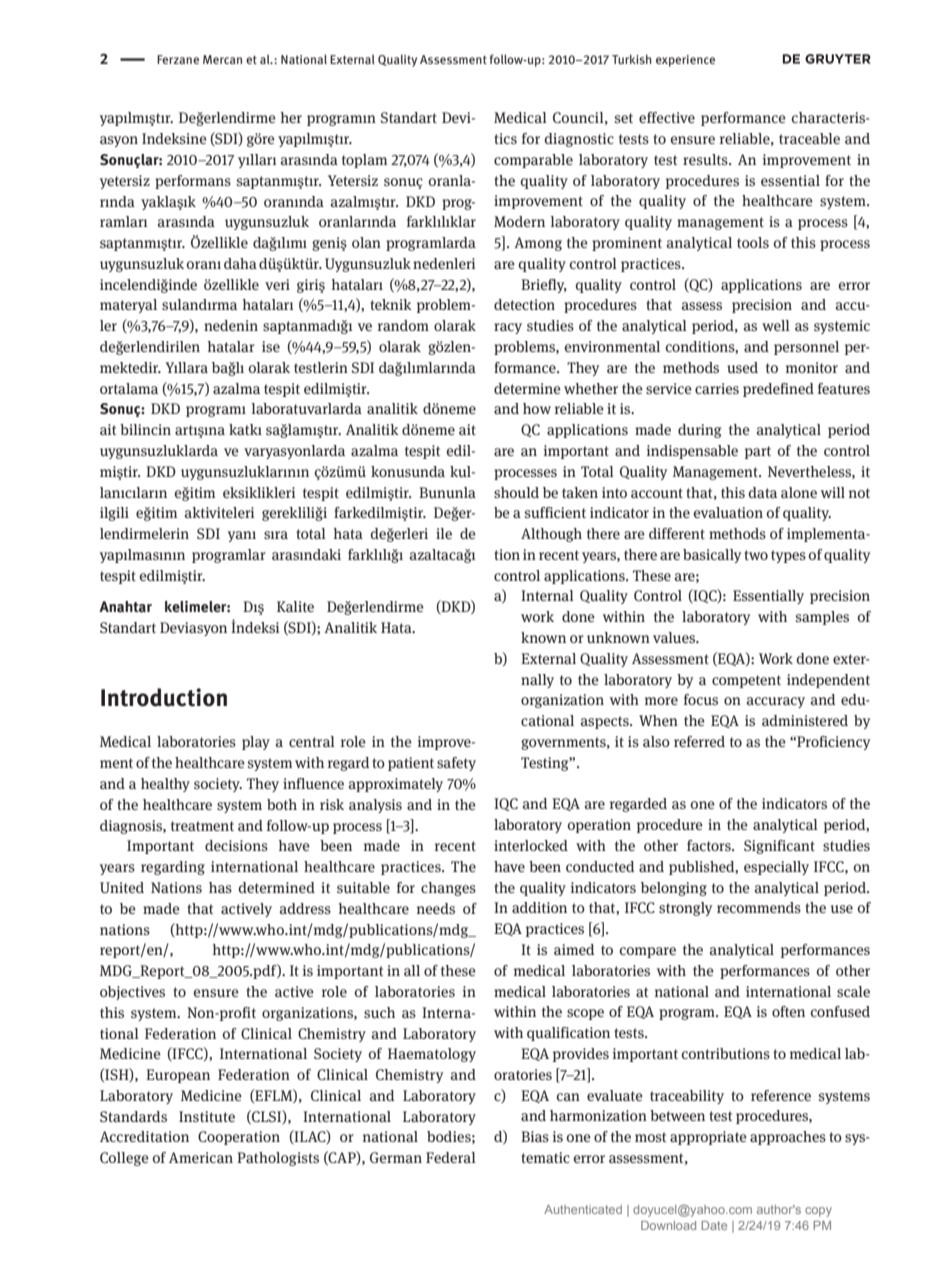  Describe the element at coordinates (222, 59) in the image. I see `Mercan` at that location.
